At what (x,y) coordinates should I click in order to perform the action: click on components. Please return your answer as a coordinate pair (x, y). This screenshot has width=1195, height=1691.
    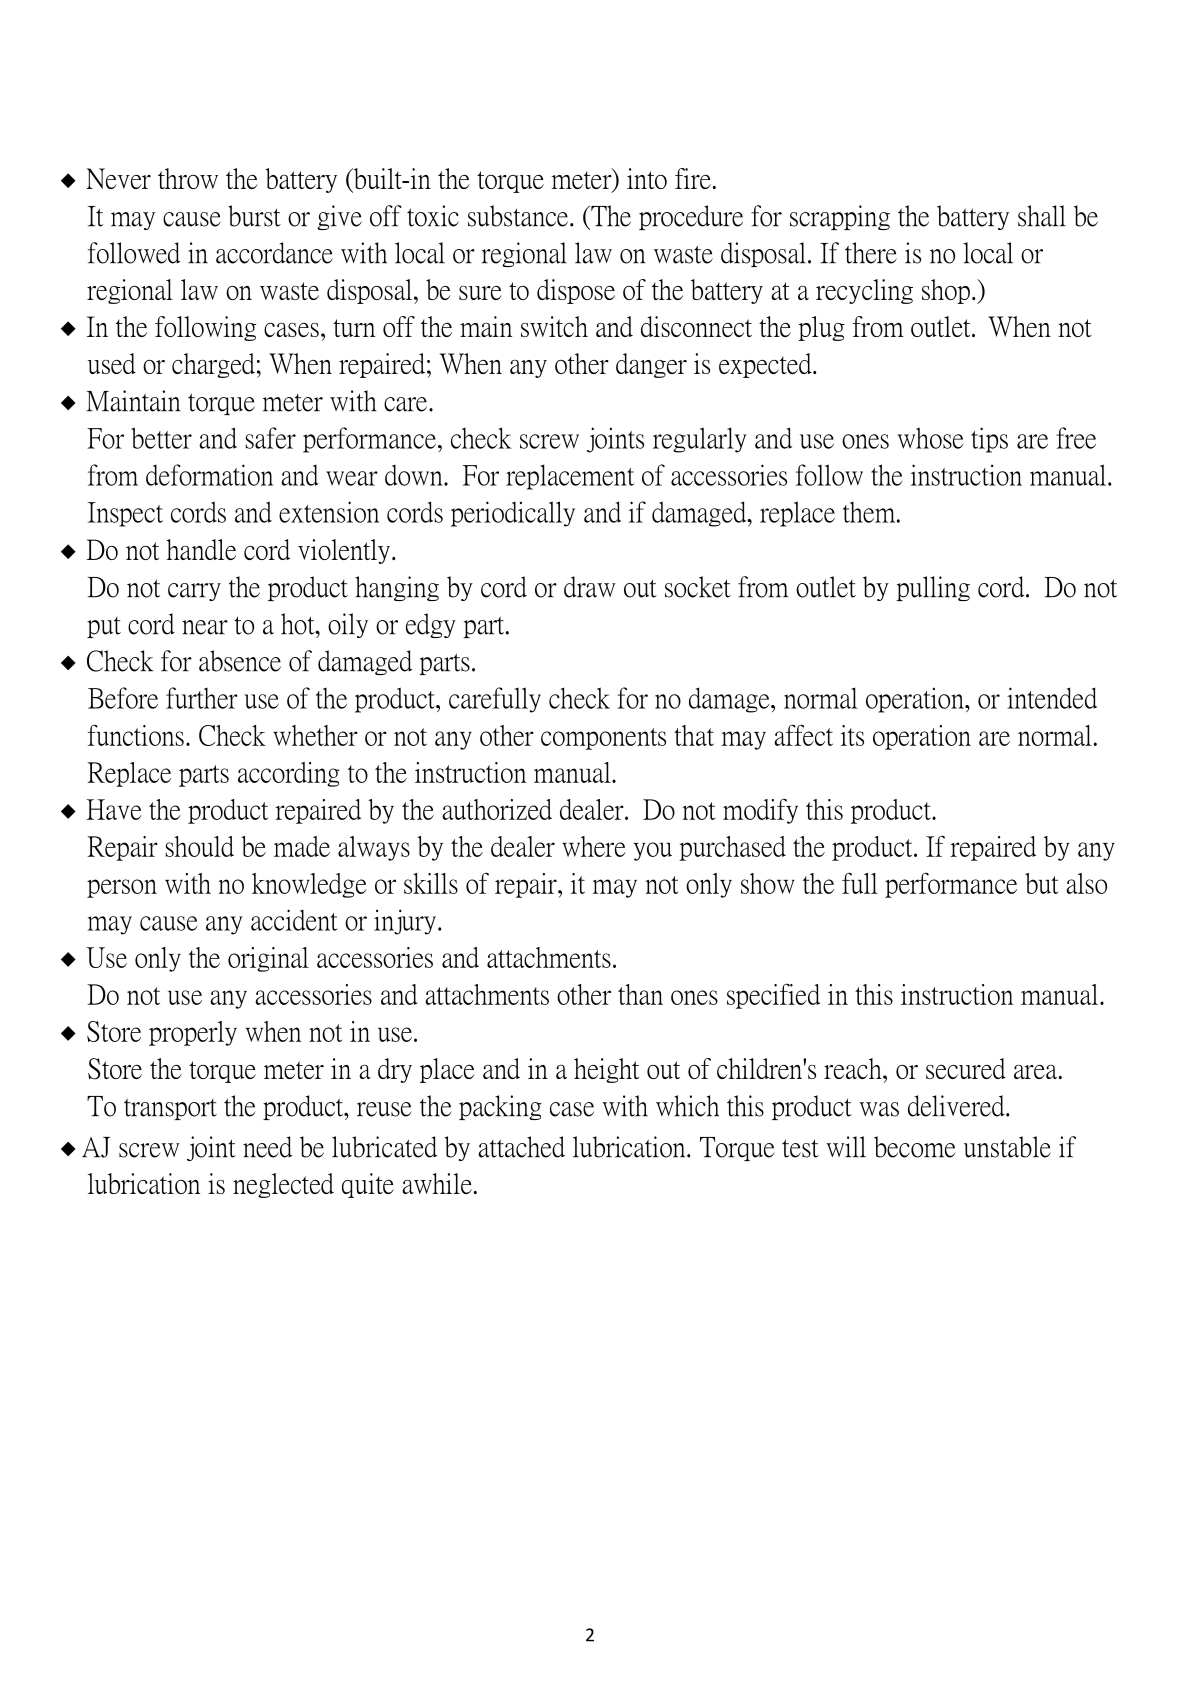
    Looking at the image, I should click on (603, 739).
